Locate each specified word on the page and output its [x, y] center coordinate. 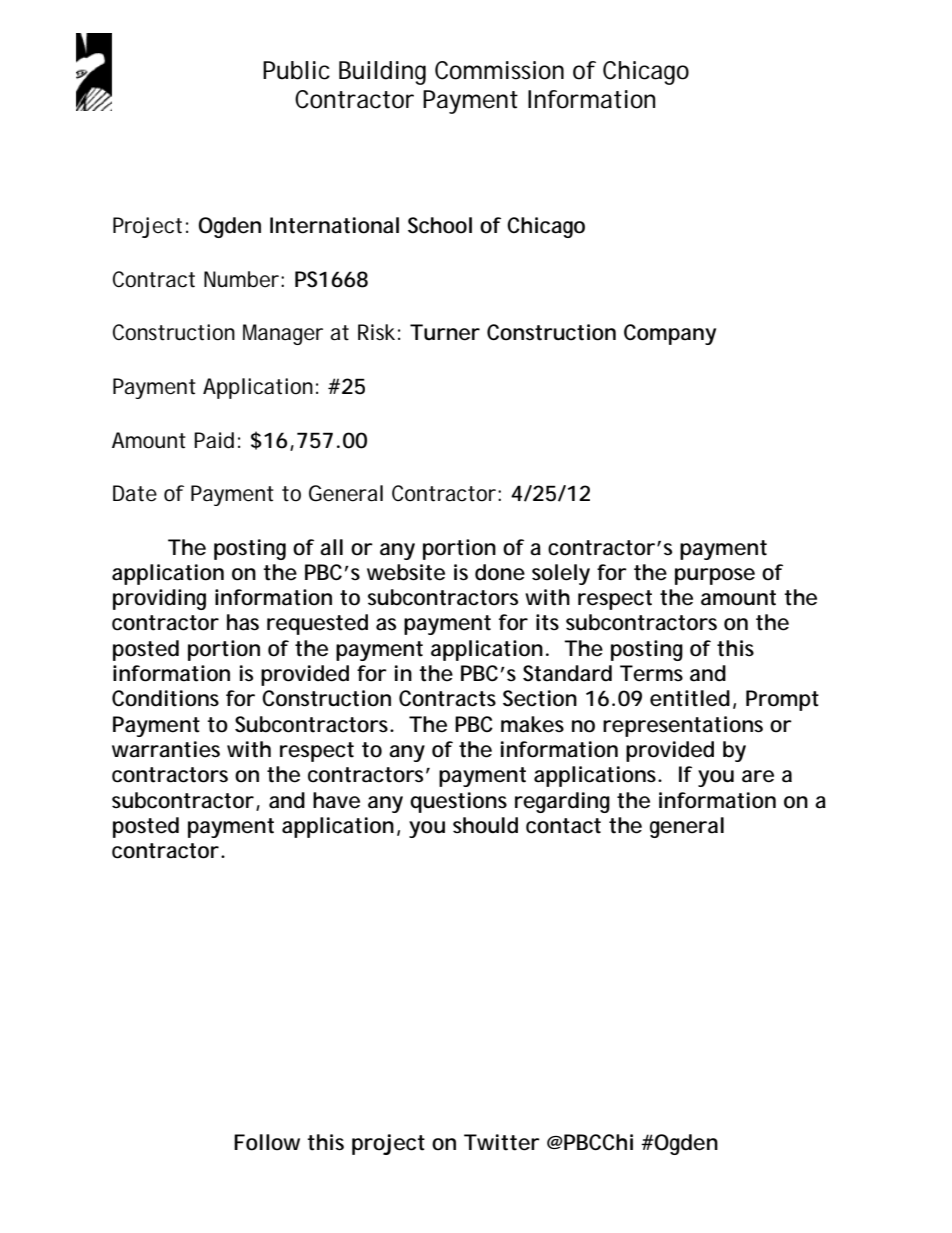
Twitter [502, 1142]
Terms [651, 673]
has [243, 622]
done [500, 572]
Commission [499, 70]
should [485, 825]
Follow [267, 1142]
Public [296, 70]
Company [670, 334]
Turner [445, 332]
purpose [715, 576]
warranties [166, 749]
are [758, 776]
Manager [283, 334]
